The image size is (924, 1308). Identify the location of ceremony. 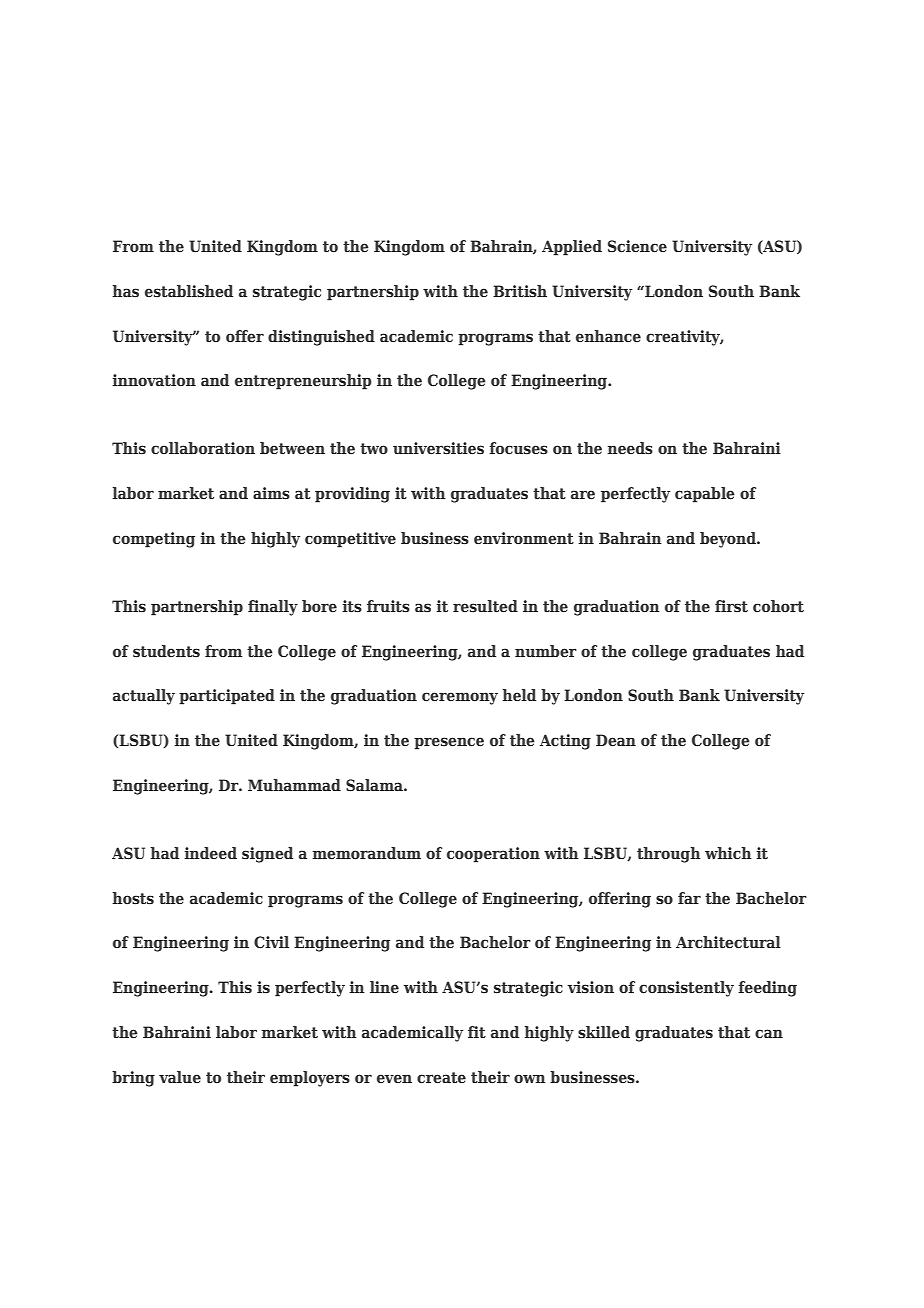
(460, 698).
